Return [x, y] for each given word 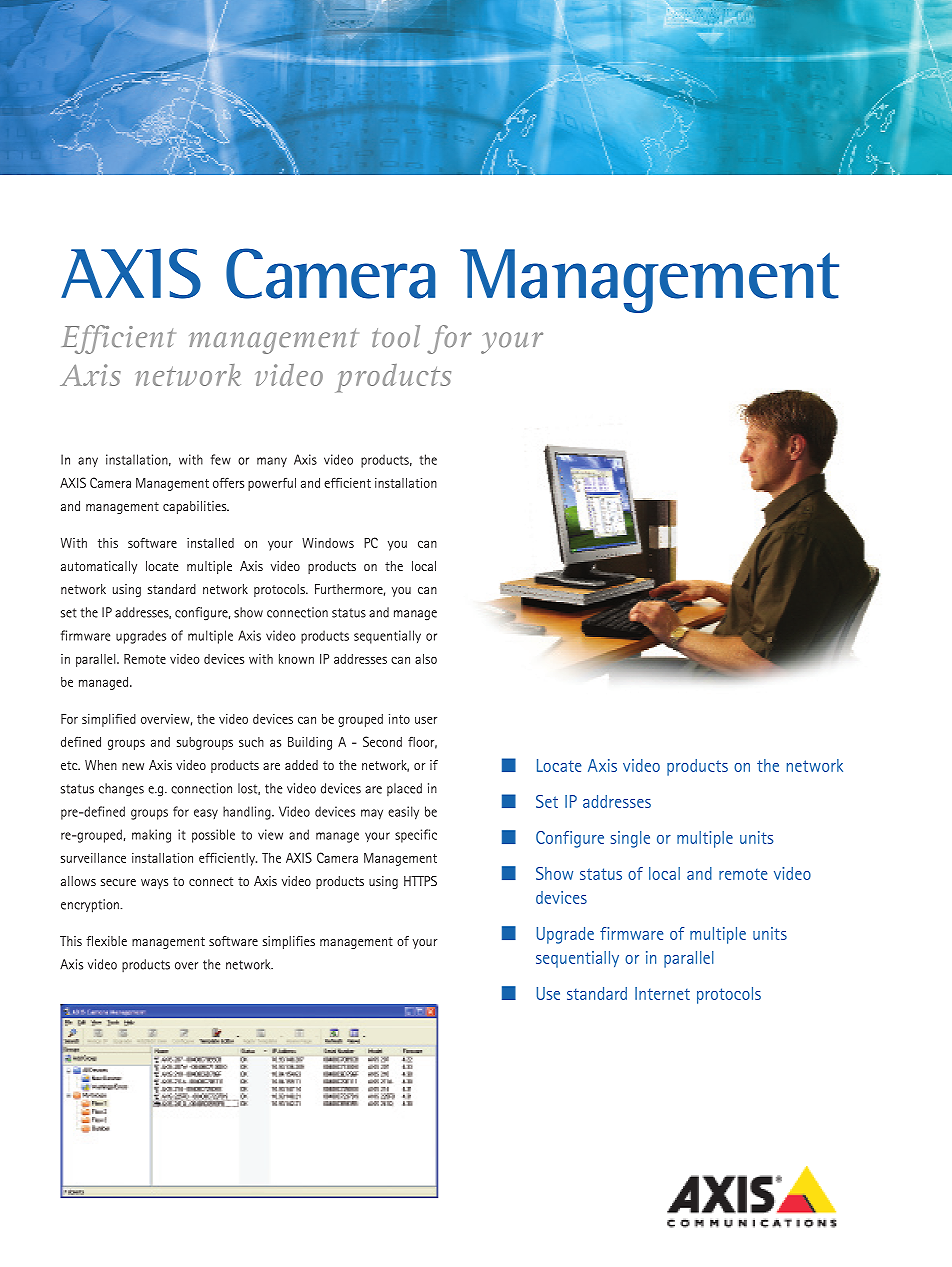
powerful [272, 484]
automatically [99, 567]
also [426, 659]
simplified [109, 720]
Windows [328, 543]
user [426, 720]
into [399, 719]
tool [396, 336]
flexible [106, 941]
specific [416, 836]
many [272, 462]
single [630, 839]
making [151, 836]
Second [382, 741]
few [221, 459]
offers [228, 483]
